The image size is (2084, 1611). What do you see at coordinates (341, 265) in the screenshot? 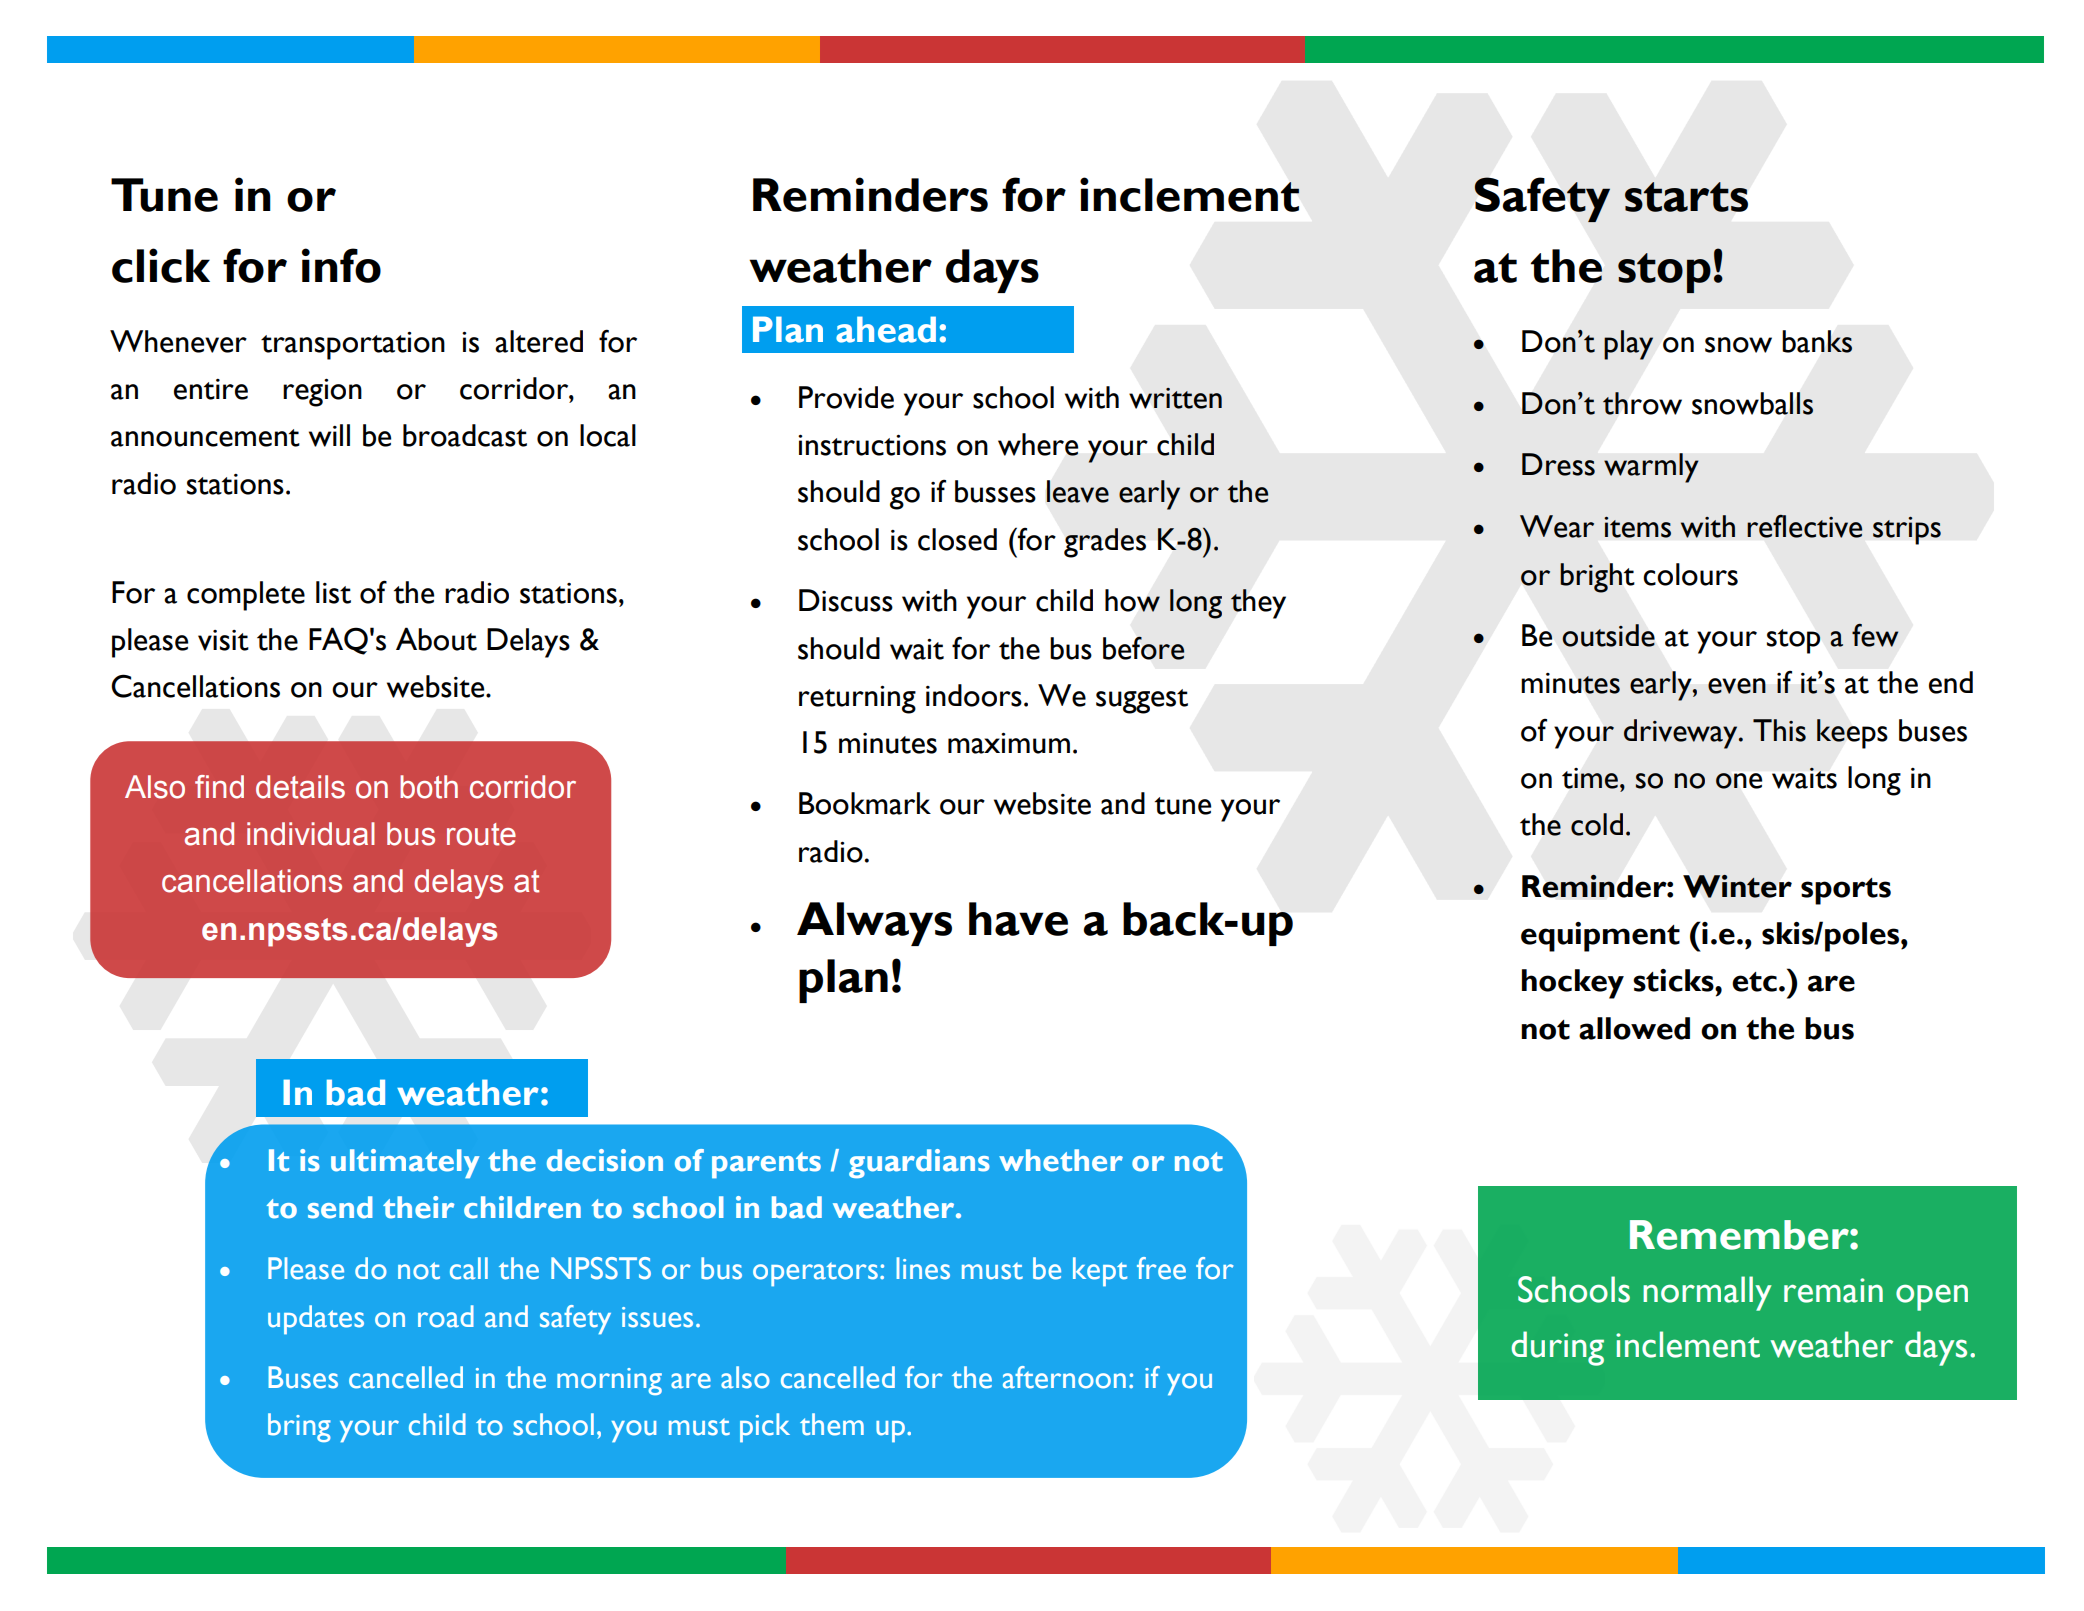
I see `info` at bounding box center [341, 265].
